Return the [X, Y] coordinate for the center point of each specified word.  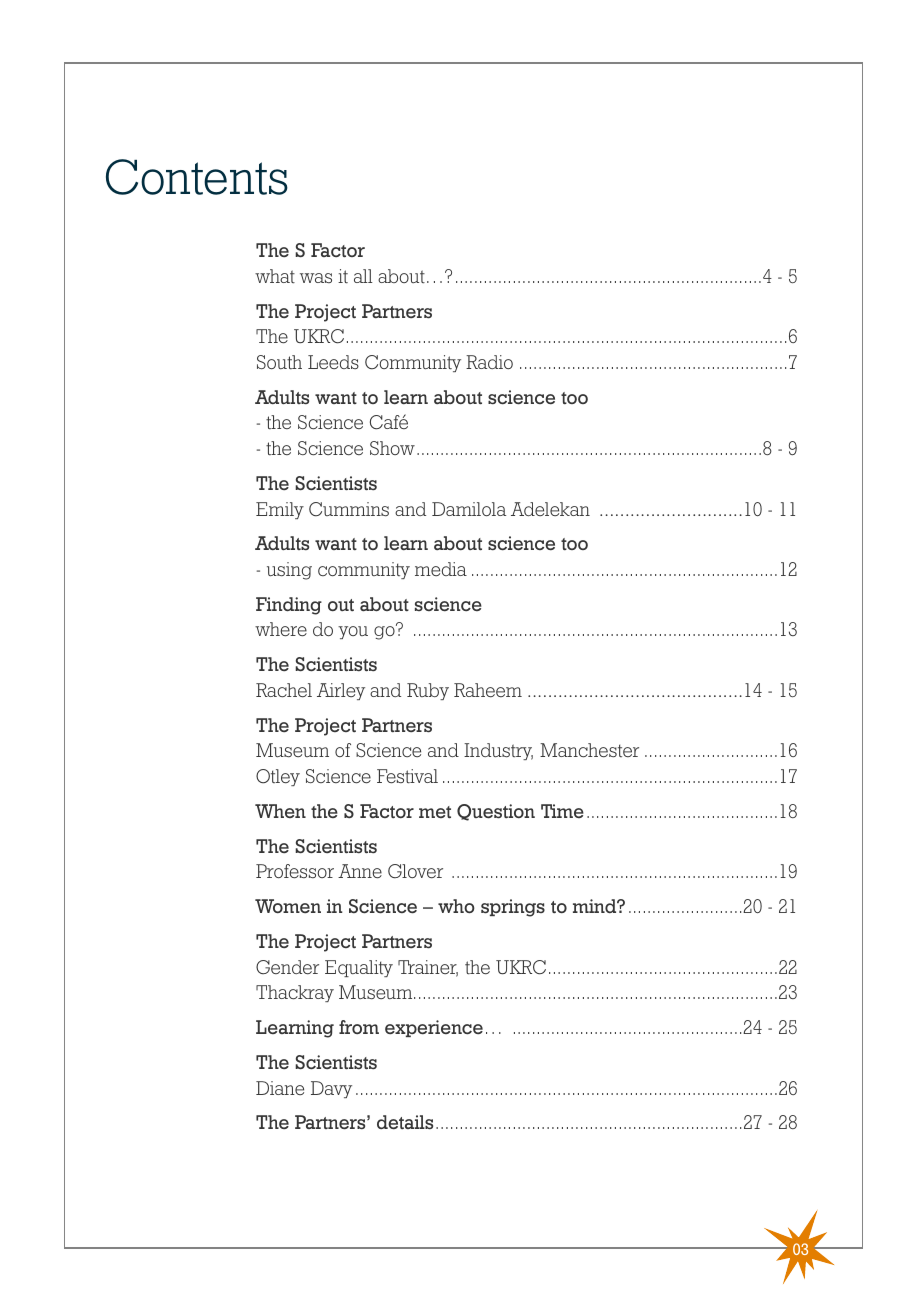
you [353, 632]
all [363, 276]
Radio [489, 362]
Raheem [488, 690]
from [359, 1027]
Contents [197, 177]
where [281, 629]
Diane [280, 1088]
